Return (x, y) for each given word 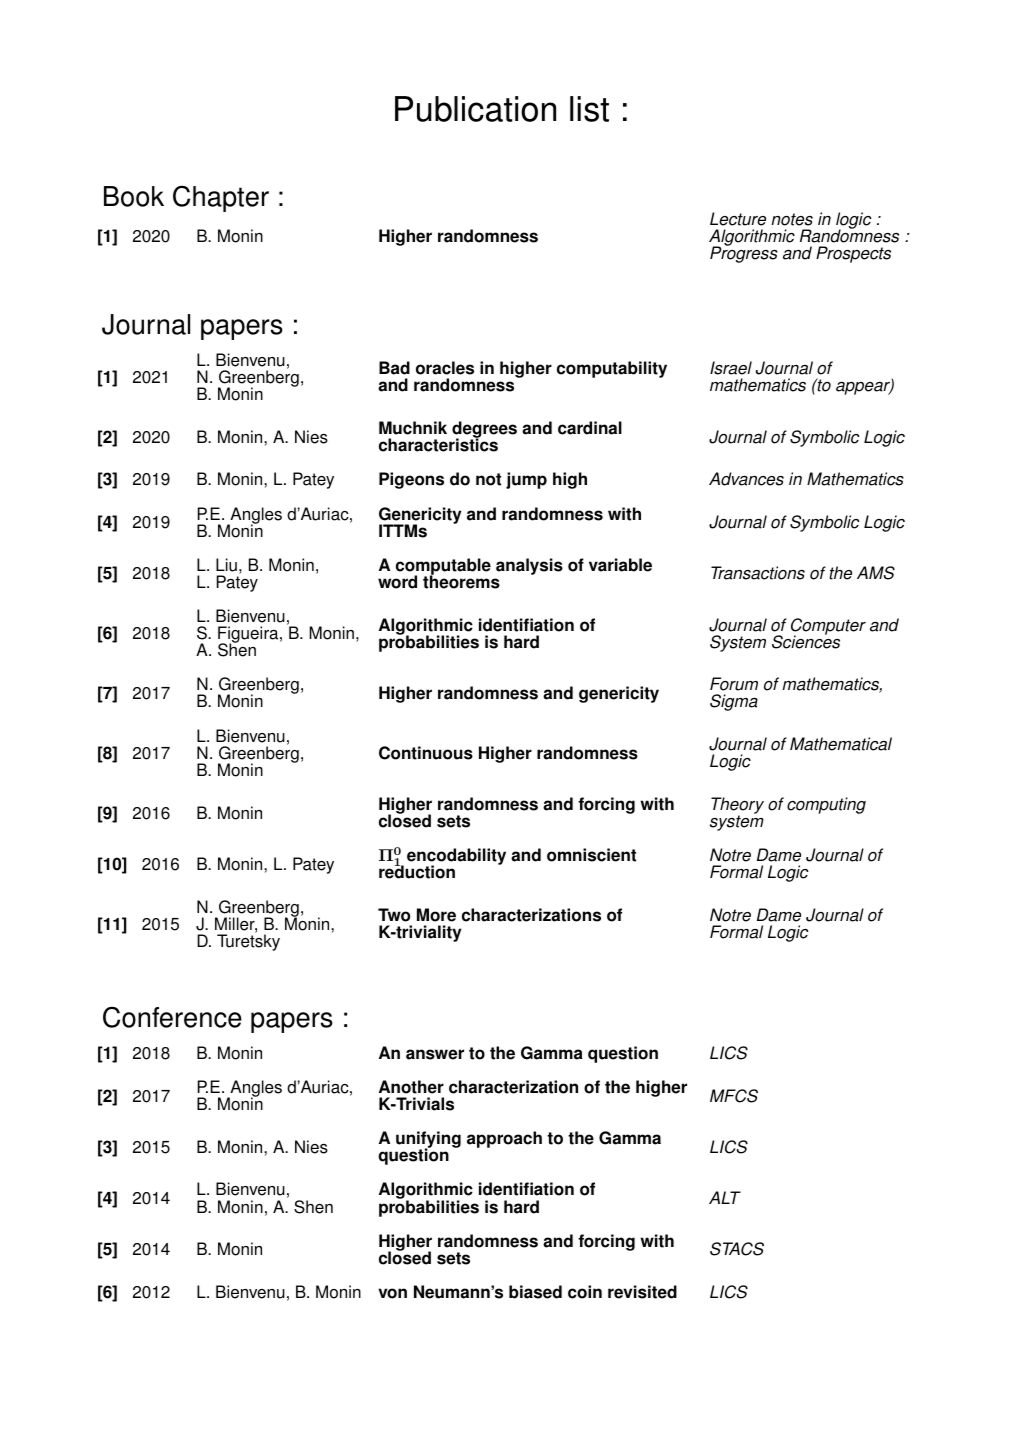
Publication (475, 109)
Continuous (426, 753)
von (392, 1293)
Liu (226, 565)
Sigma (734, 702)
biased (535, 1292)
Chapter (221, 198)
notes (792, 219)
